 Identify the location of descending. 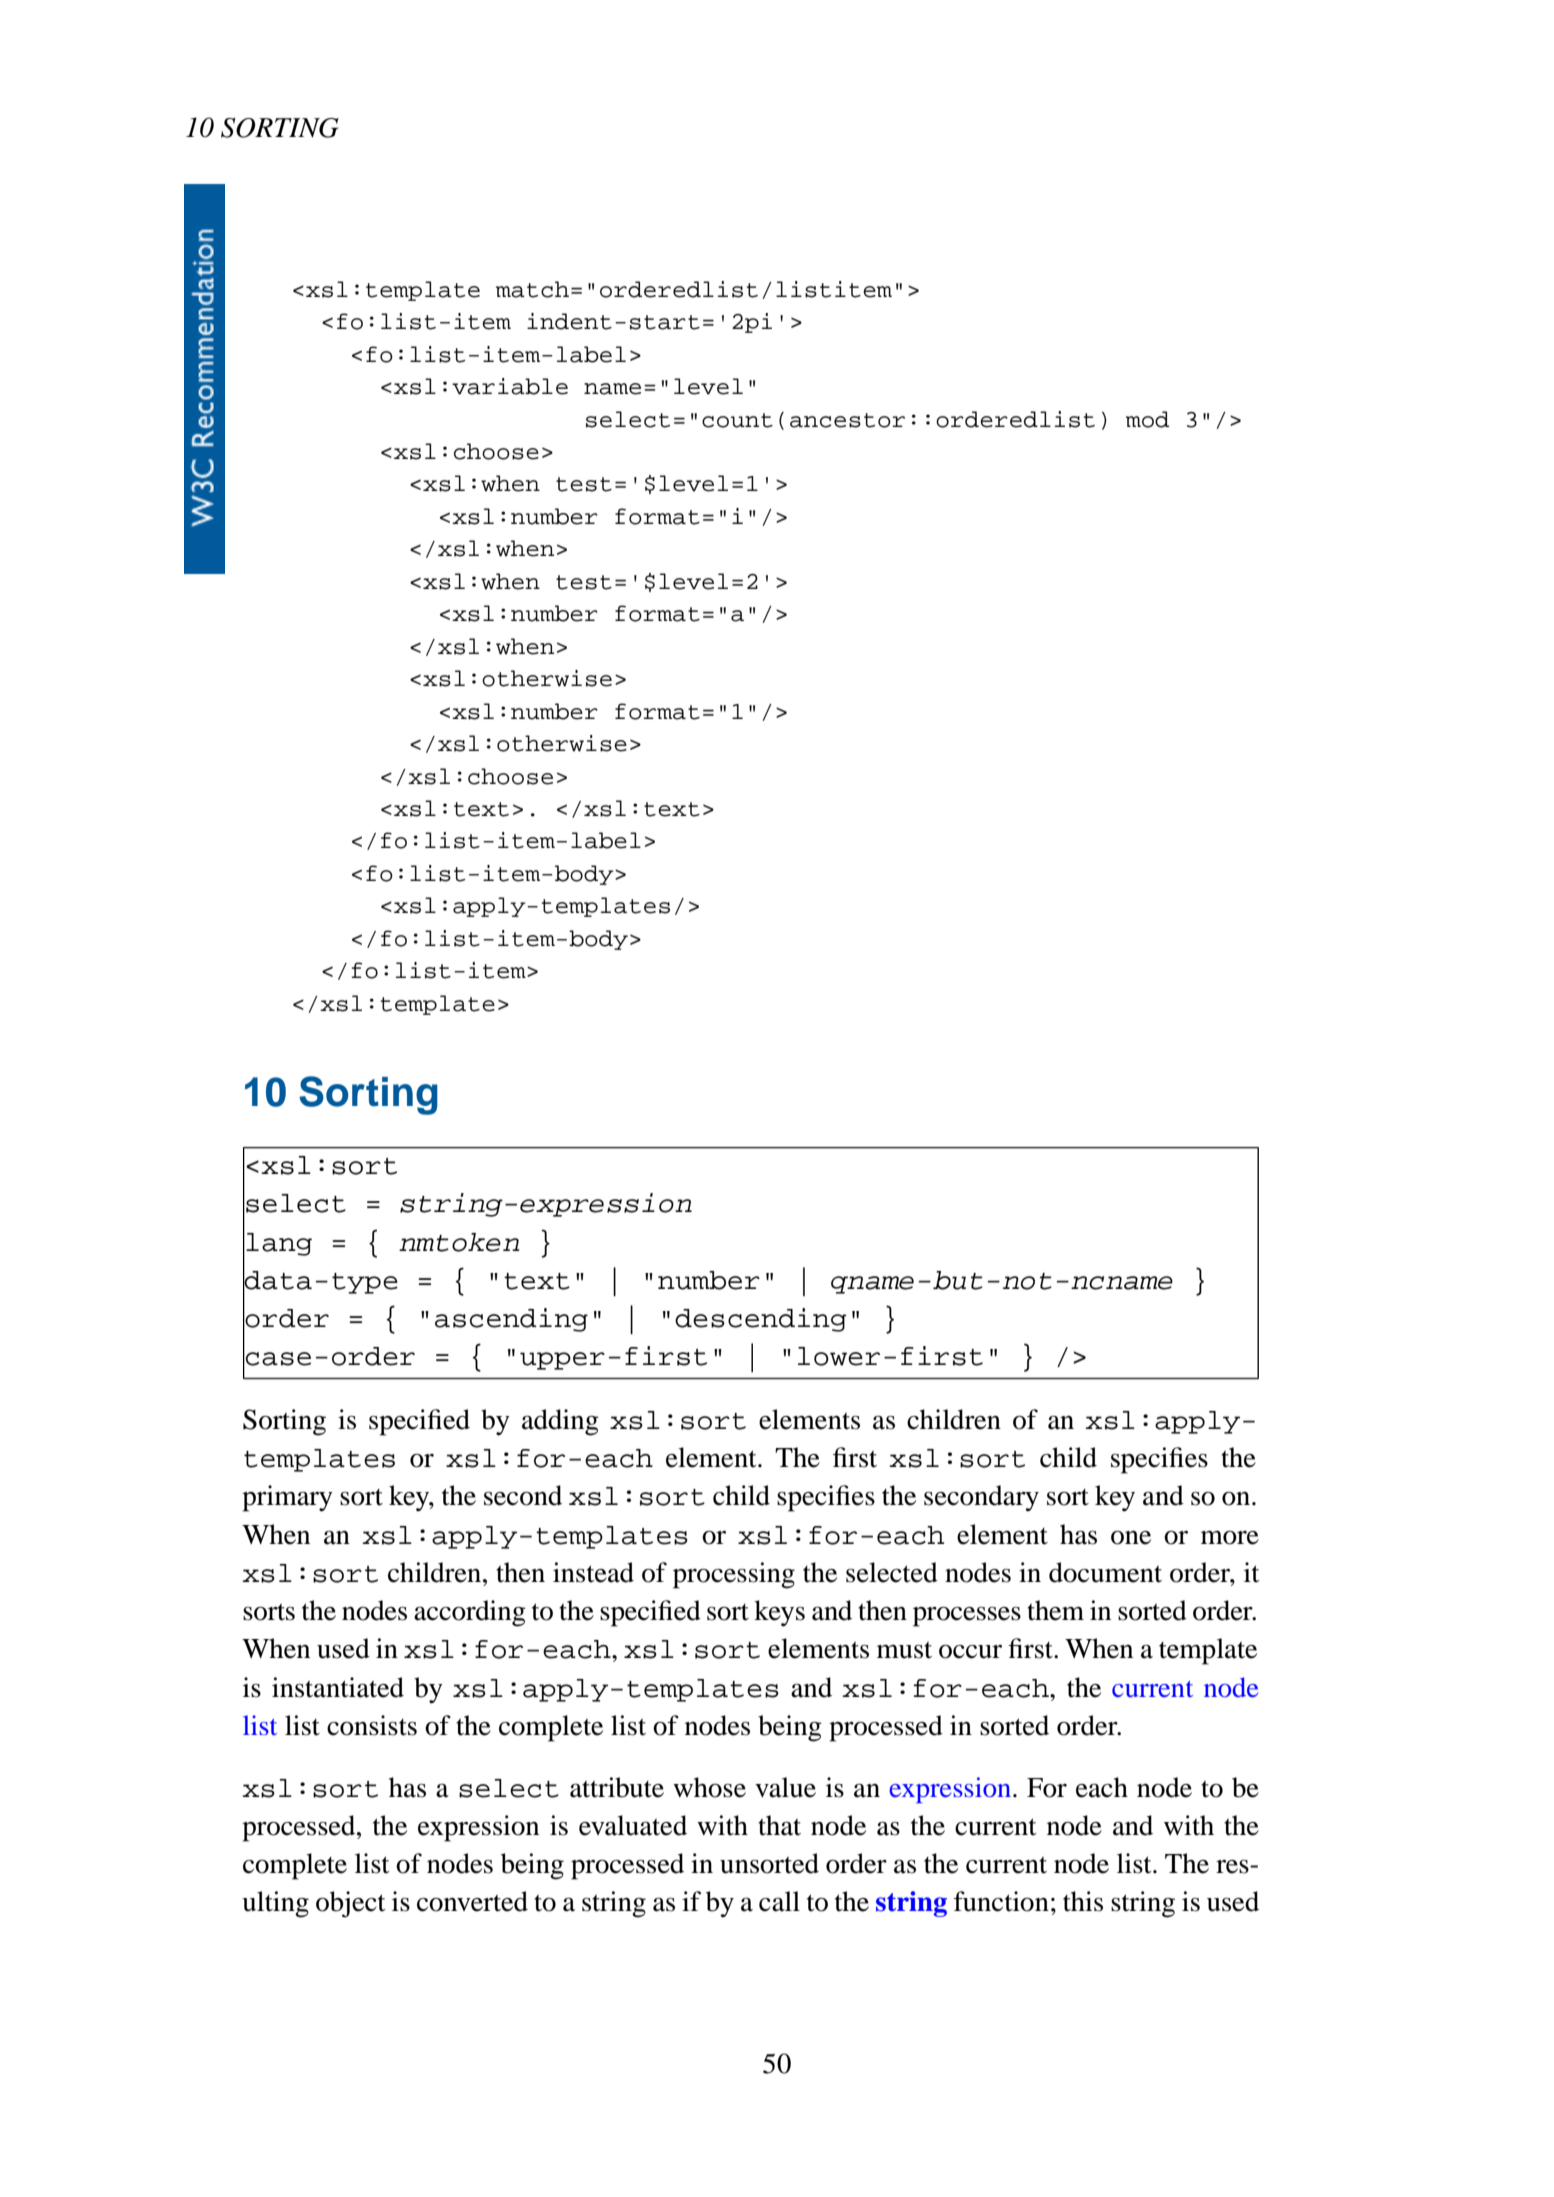
(761, 1320).
